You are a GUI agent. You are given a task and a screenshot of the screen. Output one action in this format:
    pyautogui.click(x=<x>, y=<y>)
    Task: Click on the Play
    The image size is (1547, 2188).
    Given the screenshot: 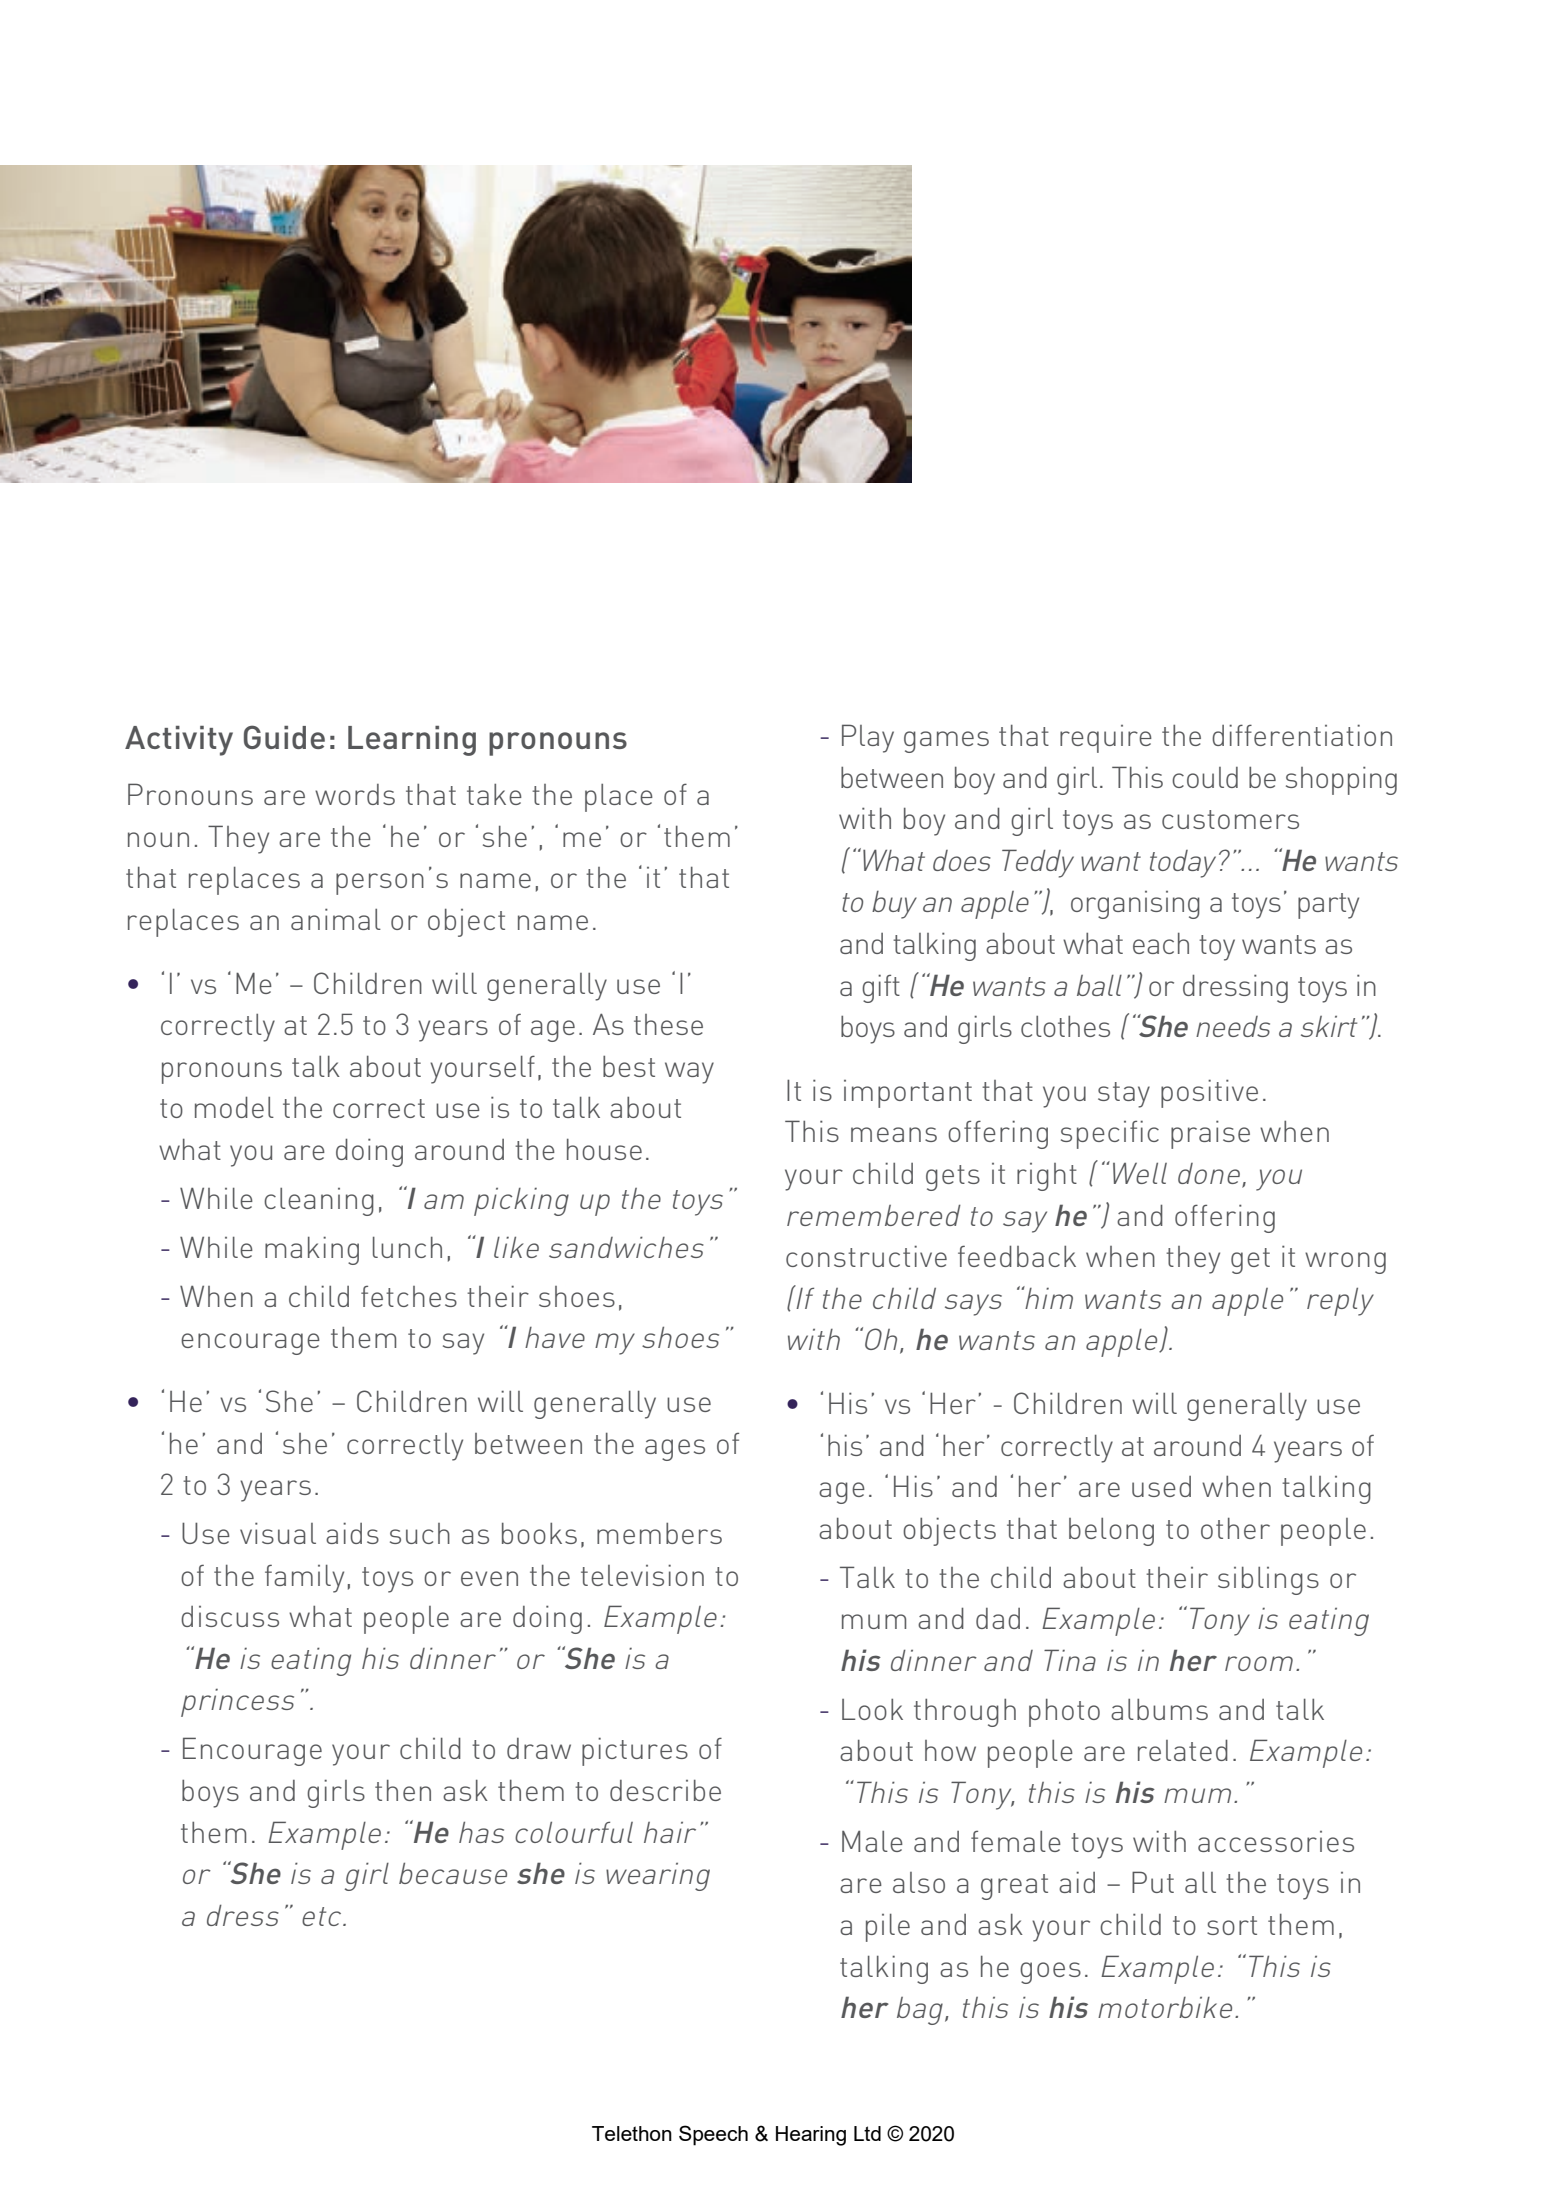 What is the action you would take?
    pyautogui.click(x=868, y=738)
